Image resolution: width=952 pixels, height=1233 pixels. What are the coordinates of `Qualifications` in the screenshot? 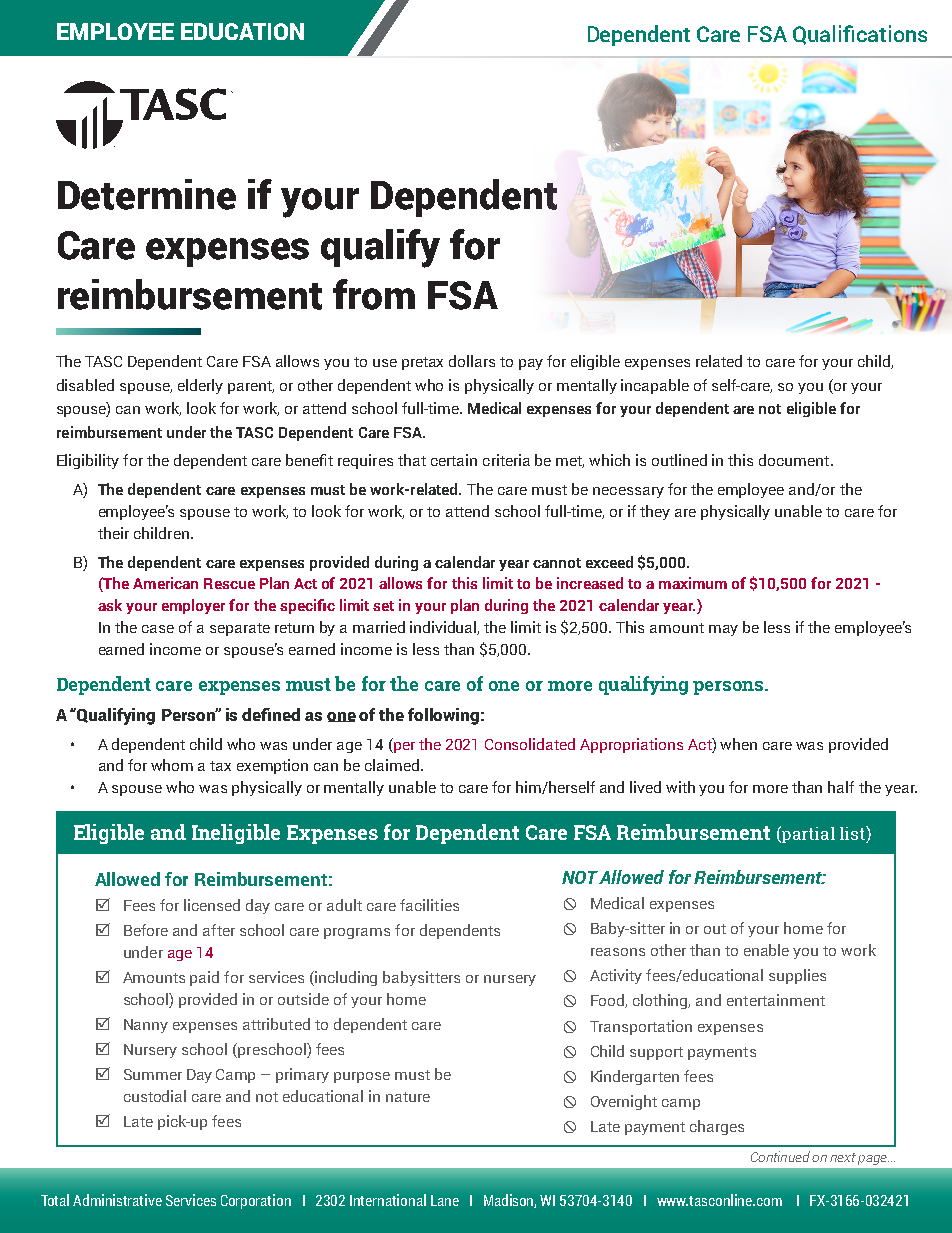 It's located at (860, 35).
